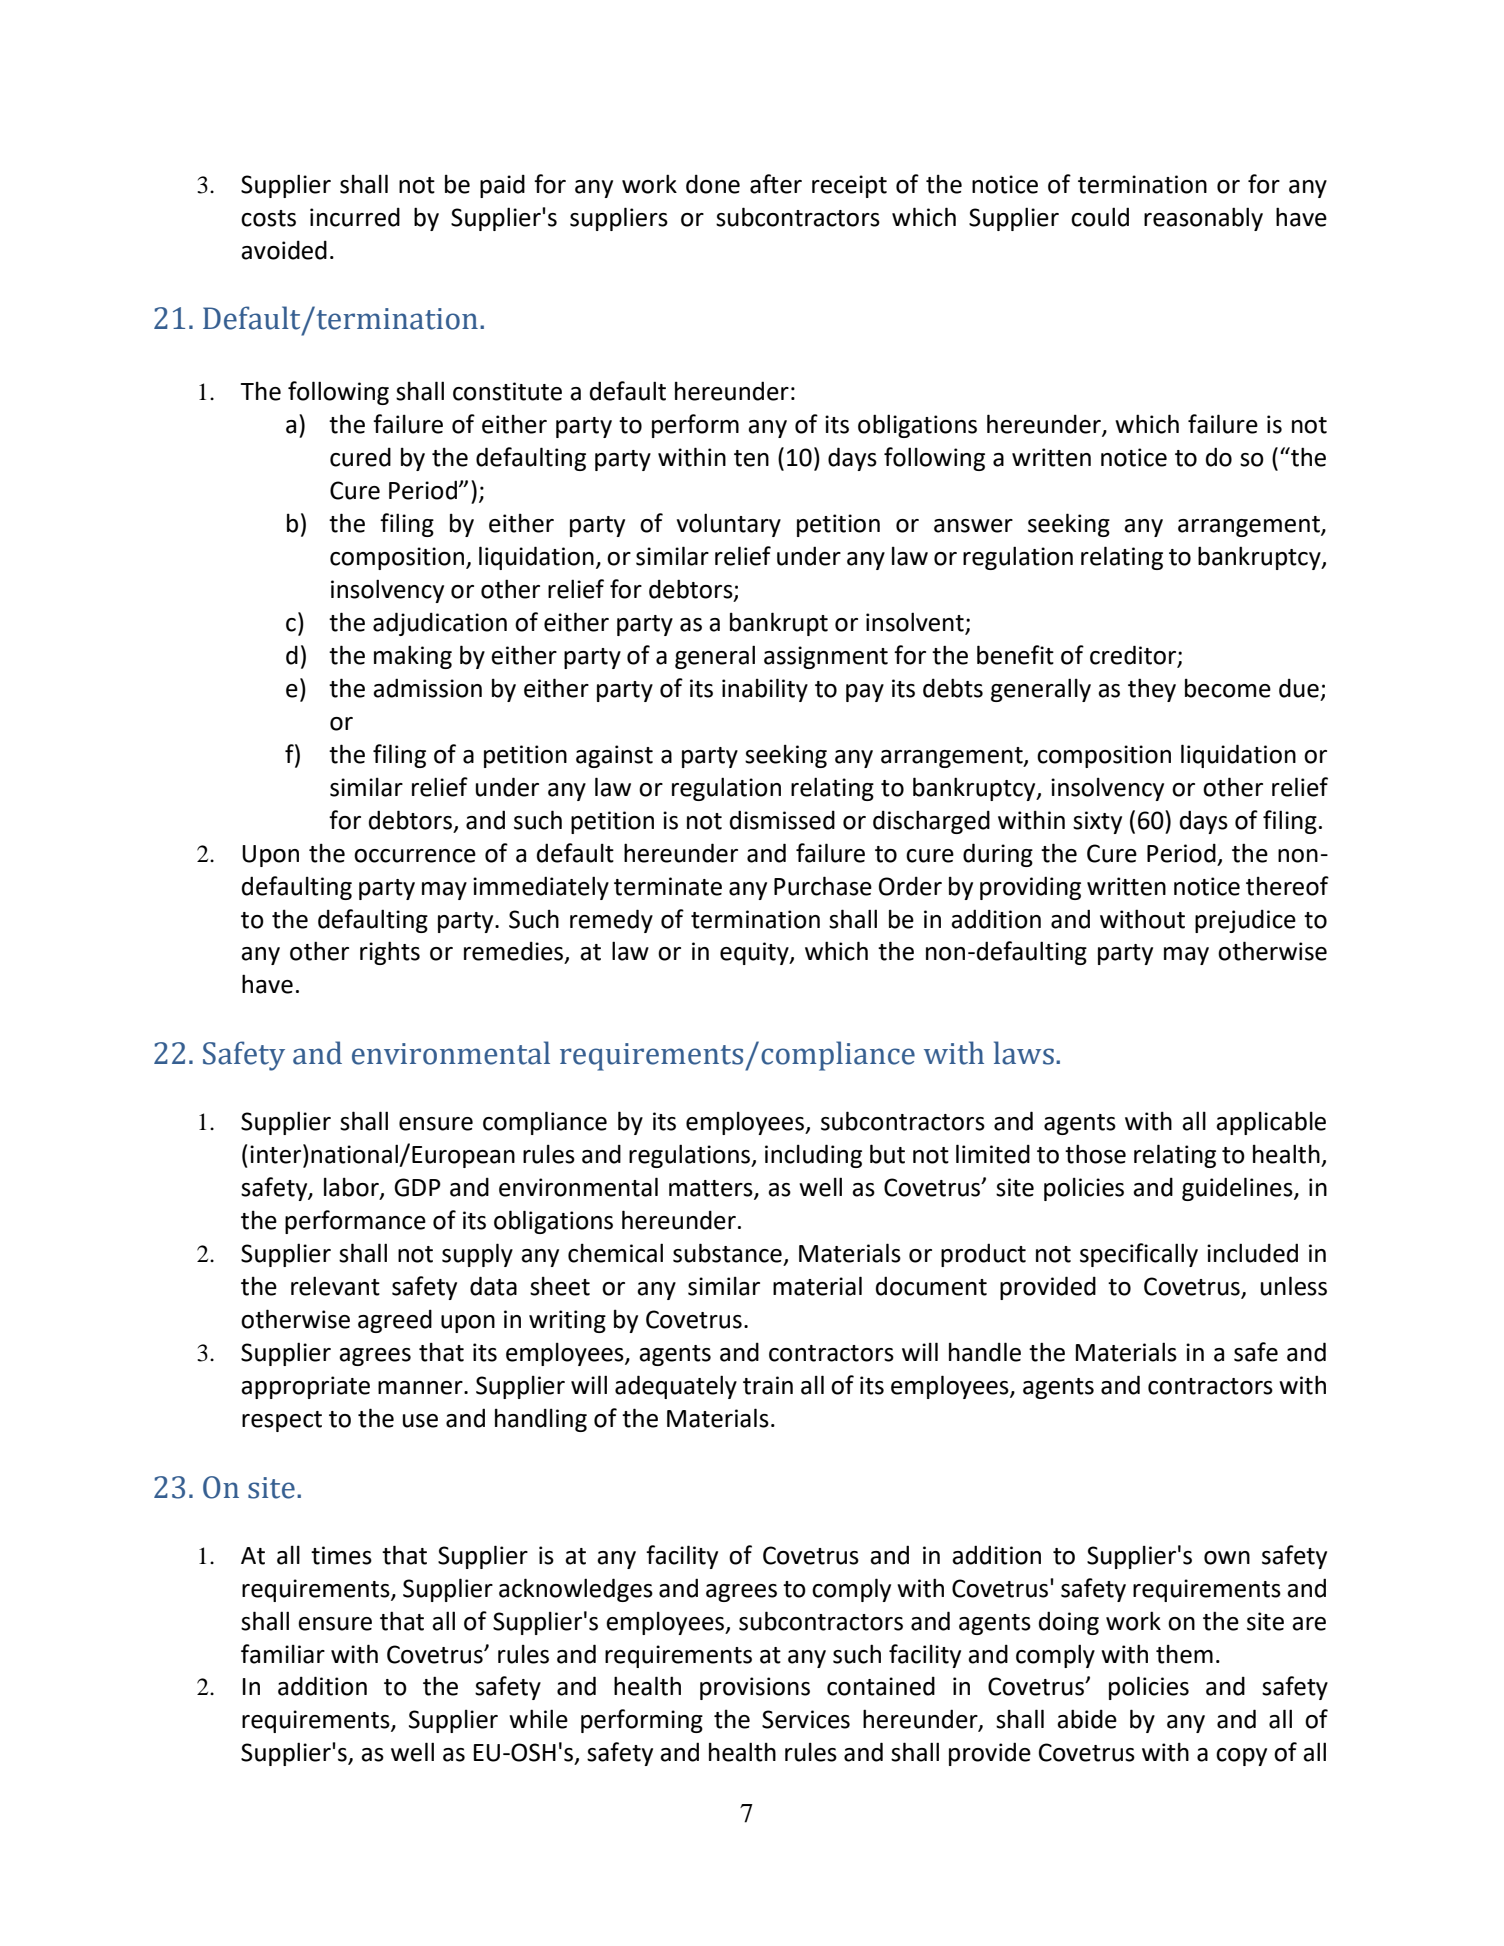 This screenshot has height=1946, width=1504. I want to click on incurred, so click(355, 217).
